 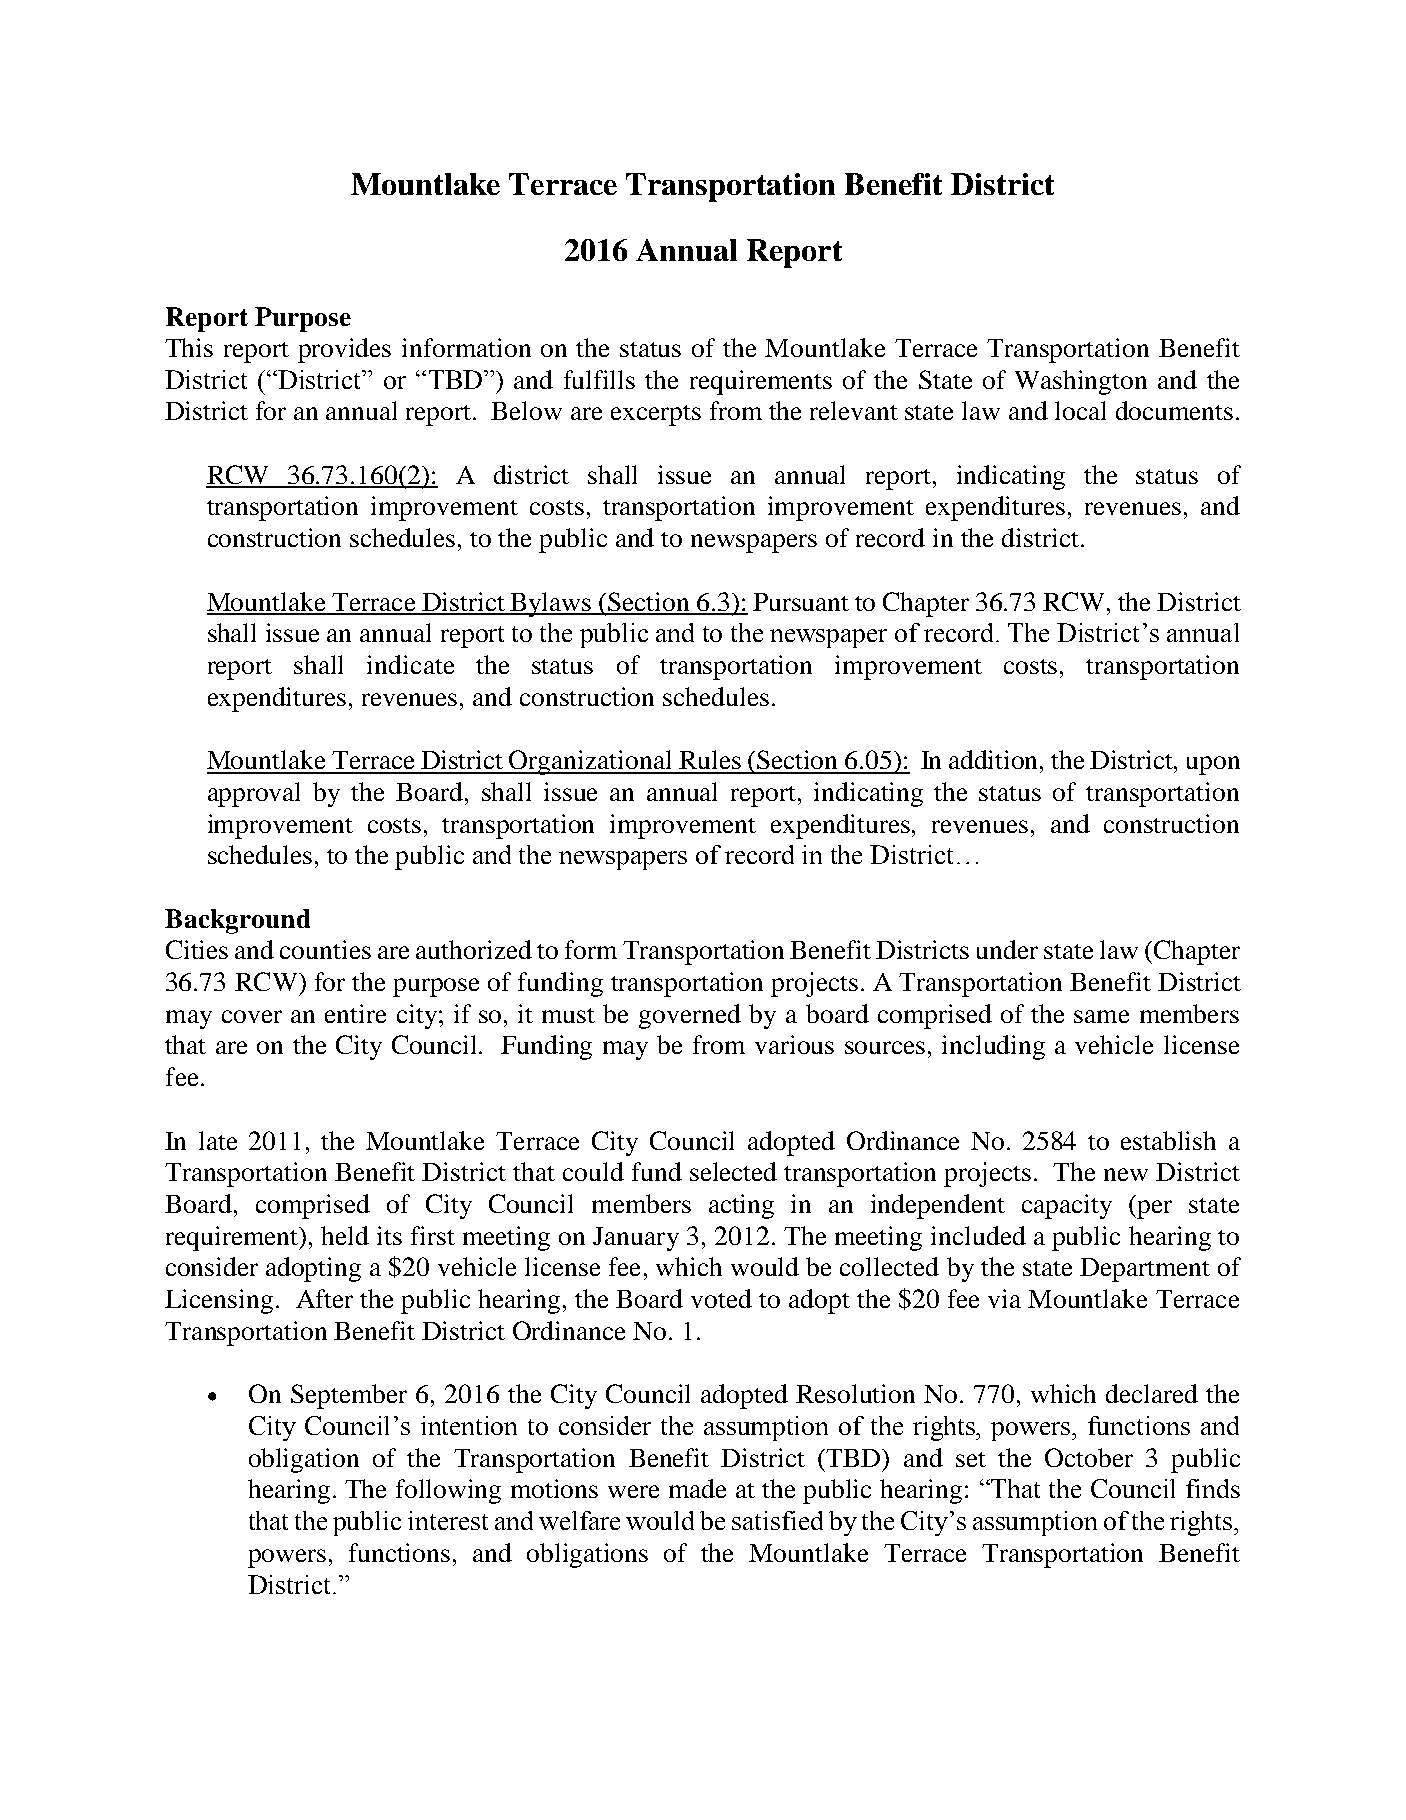 I want to click on selected, so click(x=733, y=1171).
